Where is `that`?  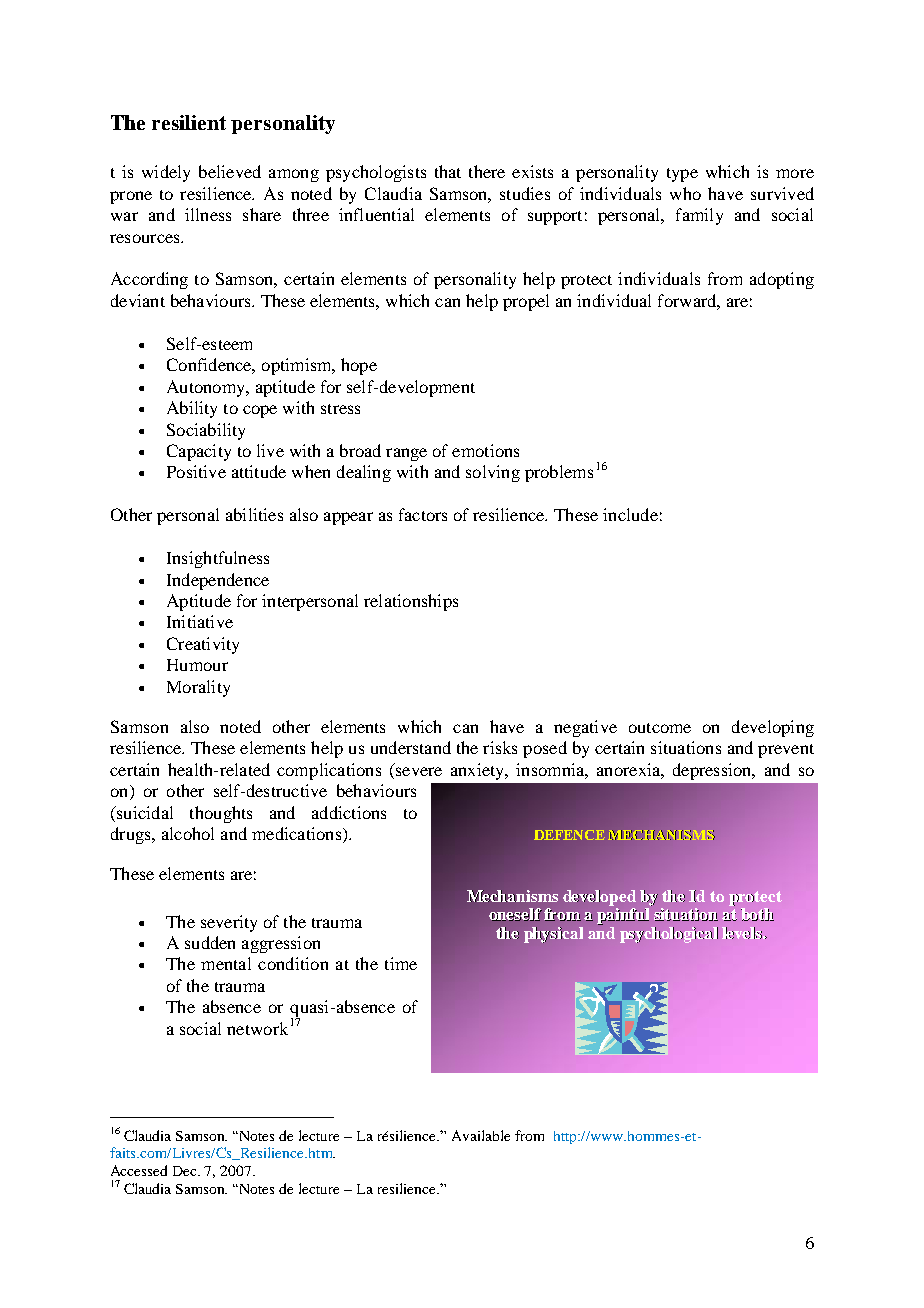
that is located at coordinates (448, 171).
